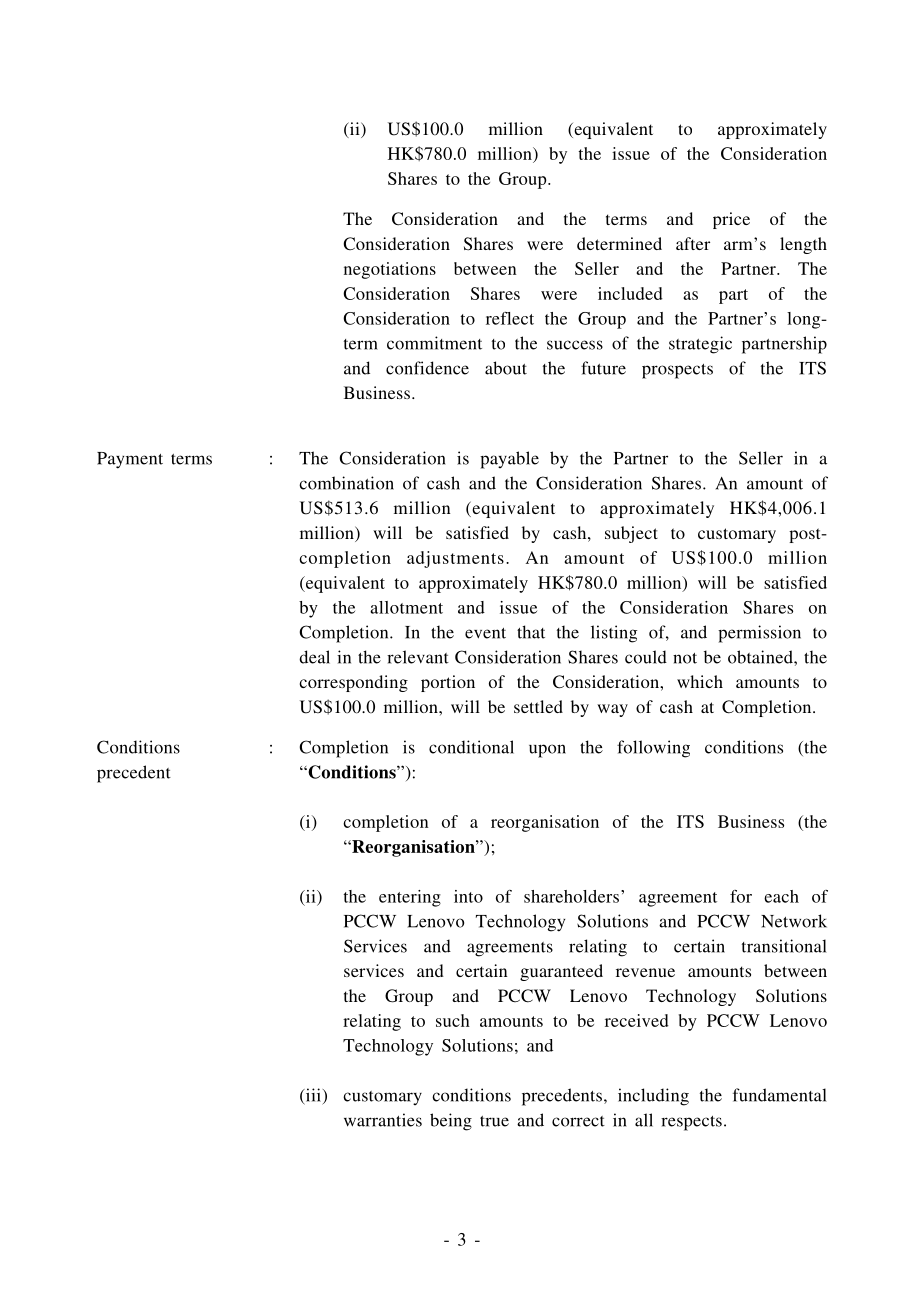  What do you see at coordinates (510, 318) in the image?
I see `reflect` at bounding box center [510, 318].
